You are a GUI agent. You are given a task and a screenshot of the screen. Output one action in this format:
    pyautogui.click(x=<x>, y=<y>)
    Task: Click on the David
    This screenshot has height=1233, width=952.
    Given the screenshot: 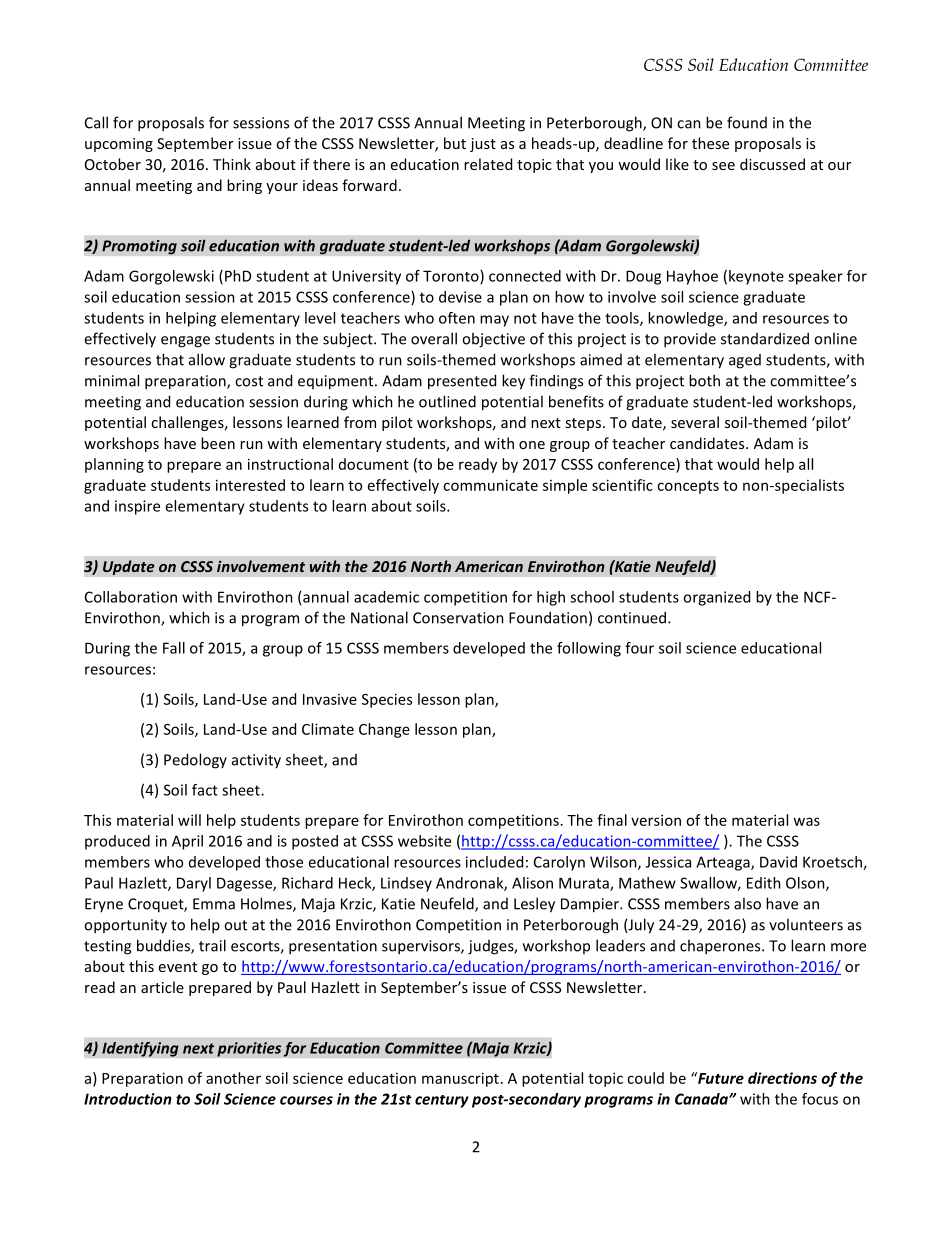 What is the action you would take?
    pyautogui.click(x=778, y=862)
